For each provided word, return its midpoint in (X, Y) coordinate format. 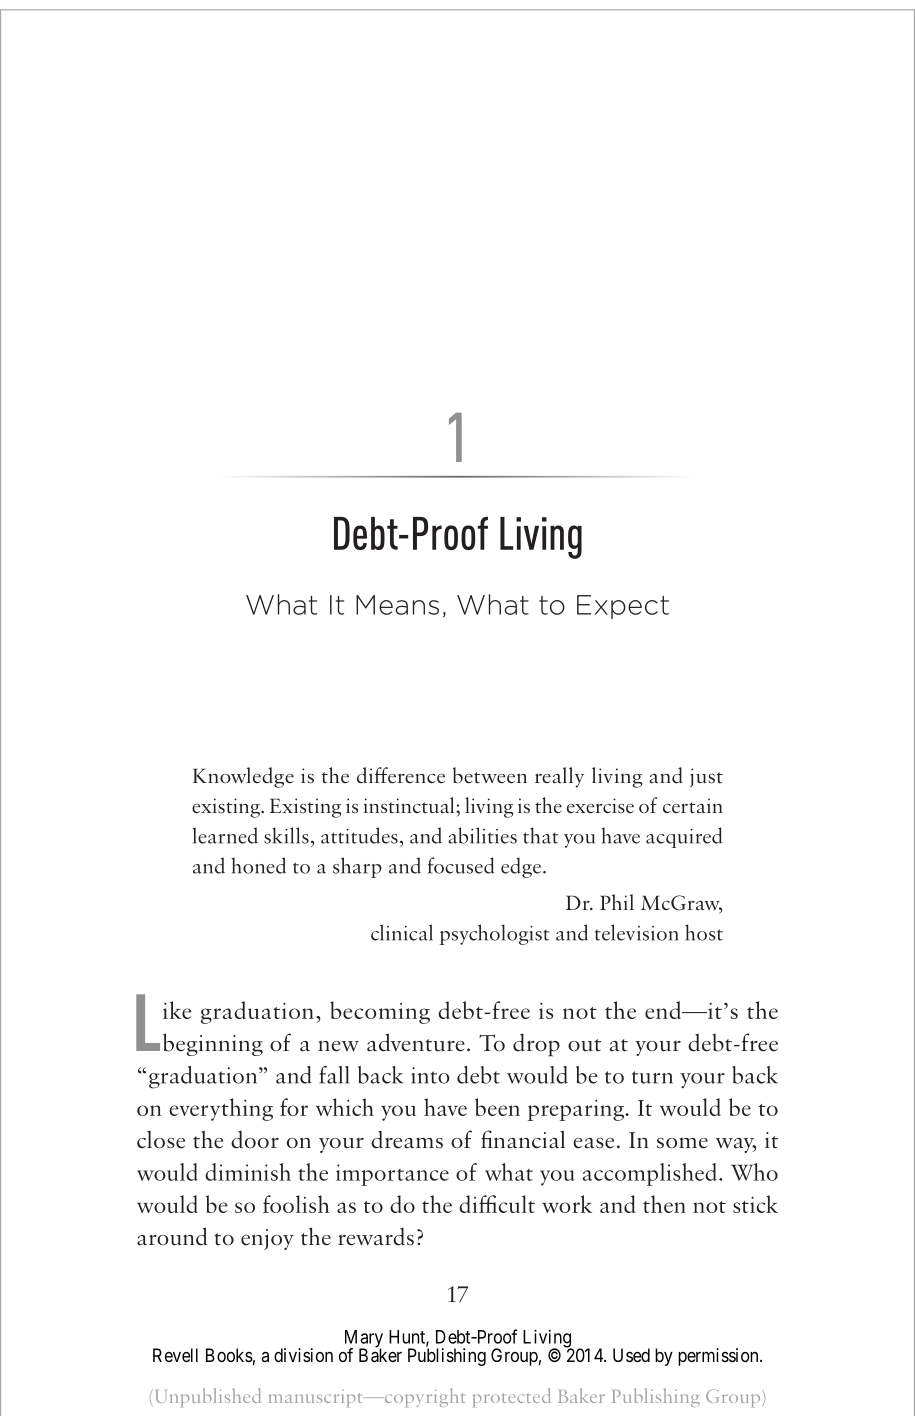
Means (397, 605)
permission (719, 1357)
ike (177, 1010)
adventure (416, 1042)
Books (229, 1355)
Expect (623, 607)
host (704, 932)
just (706, 777)
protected (512, 1397)
